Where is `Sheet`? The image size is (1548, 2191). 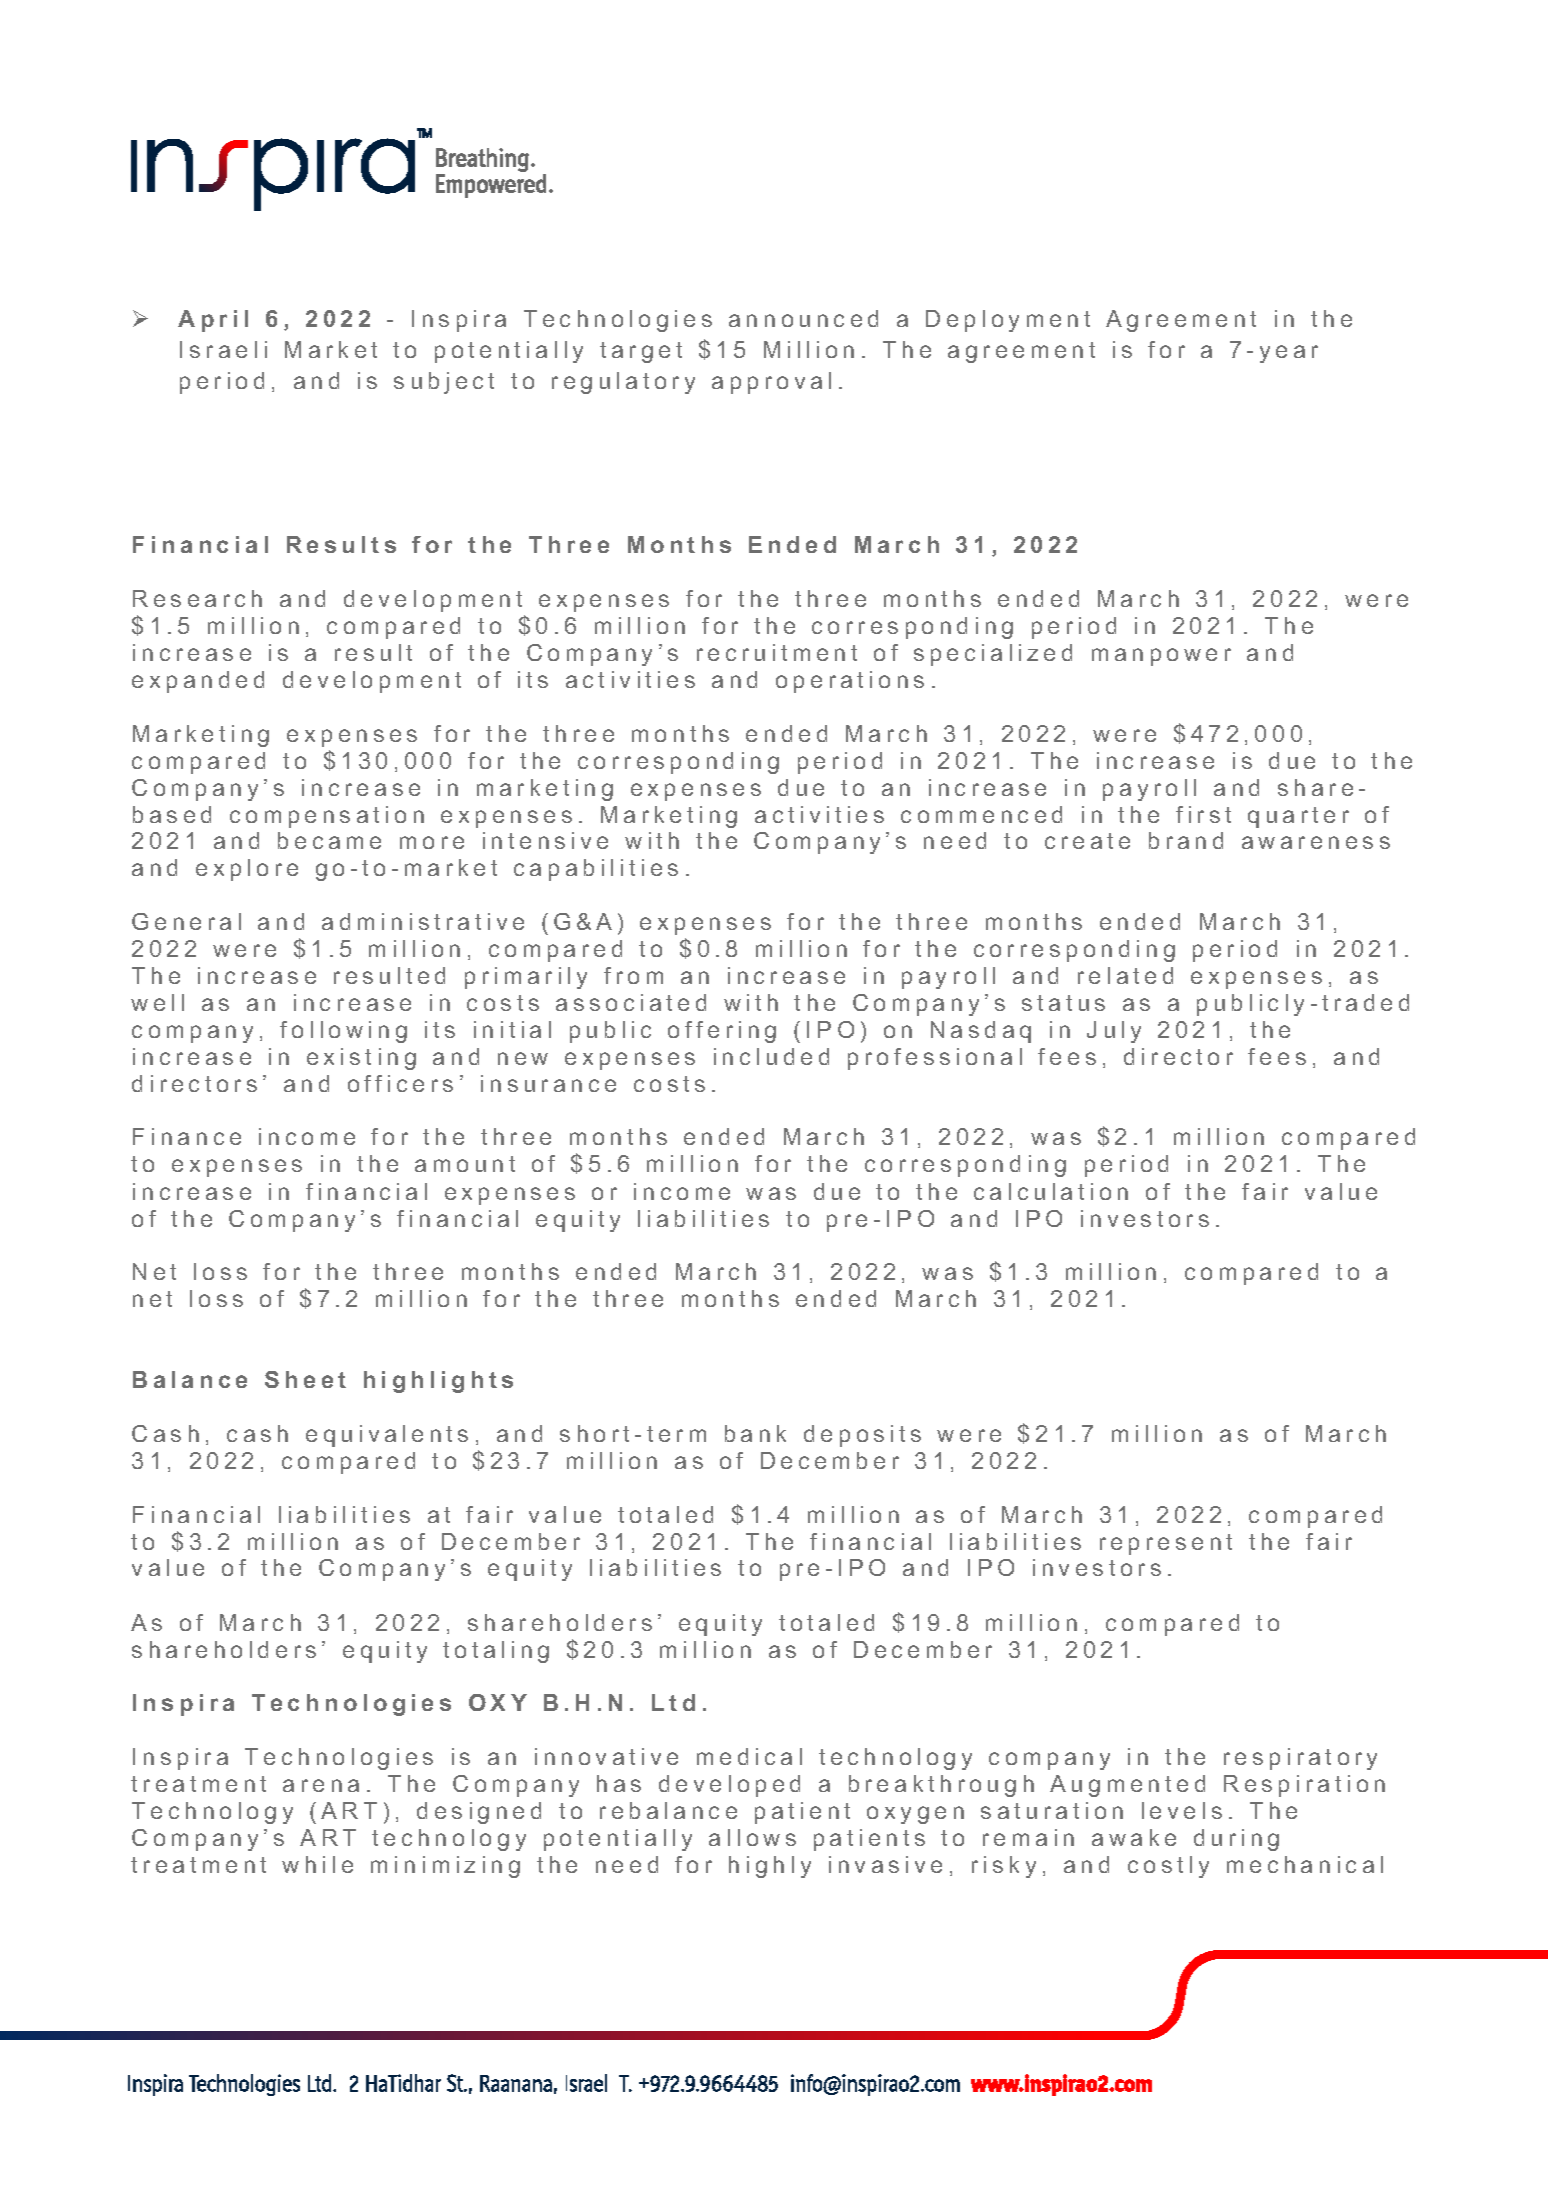 Sheet is located at coordinates (305, 1379).
